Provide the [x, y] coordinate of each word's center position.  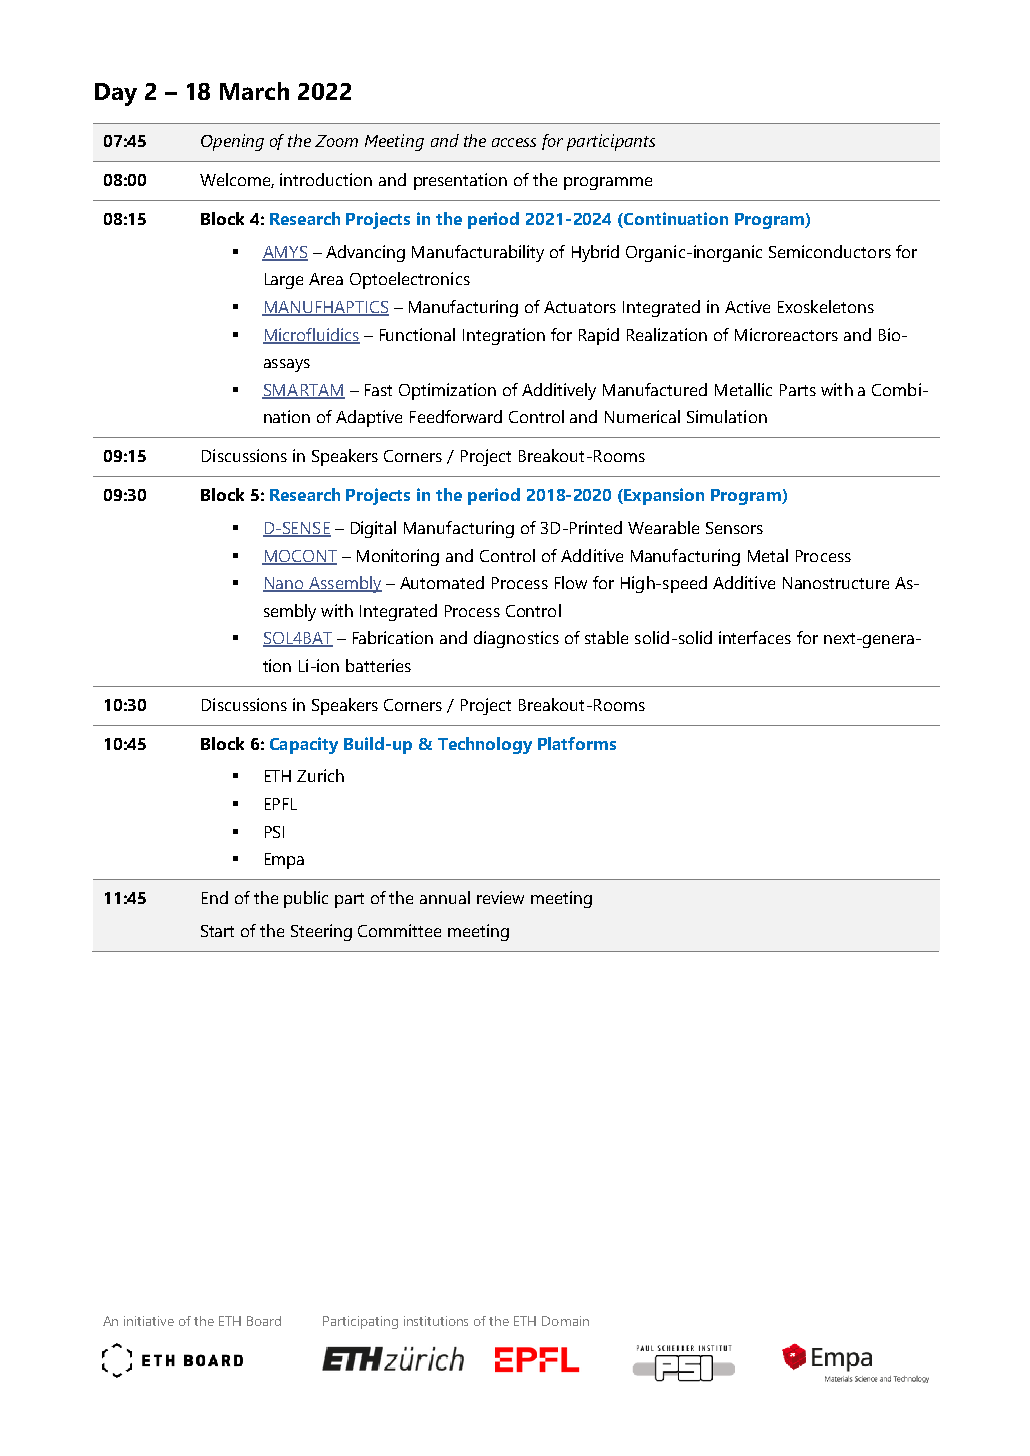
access [514, 142]
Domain [565, 1321]
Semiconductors [830, 251]
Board [264, 1321]
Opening [232, 142]
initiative [149, 1321]
